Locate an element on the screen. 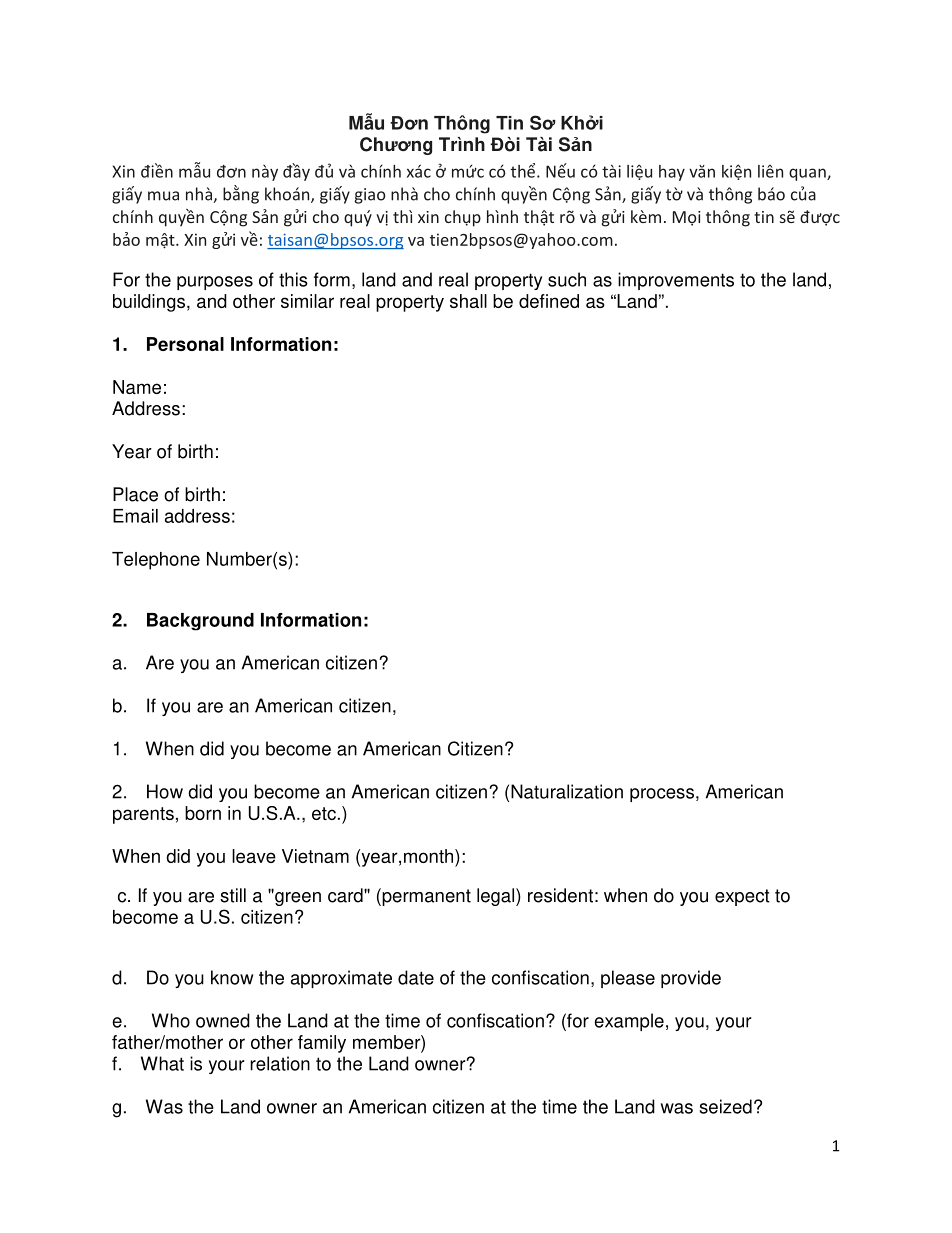 The image size is (952, 1233). date is located at coordinates (416, 977).
